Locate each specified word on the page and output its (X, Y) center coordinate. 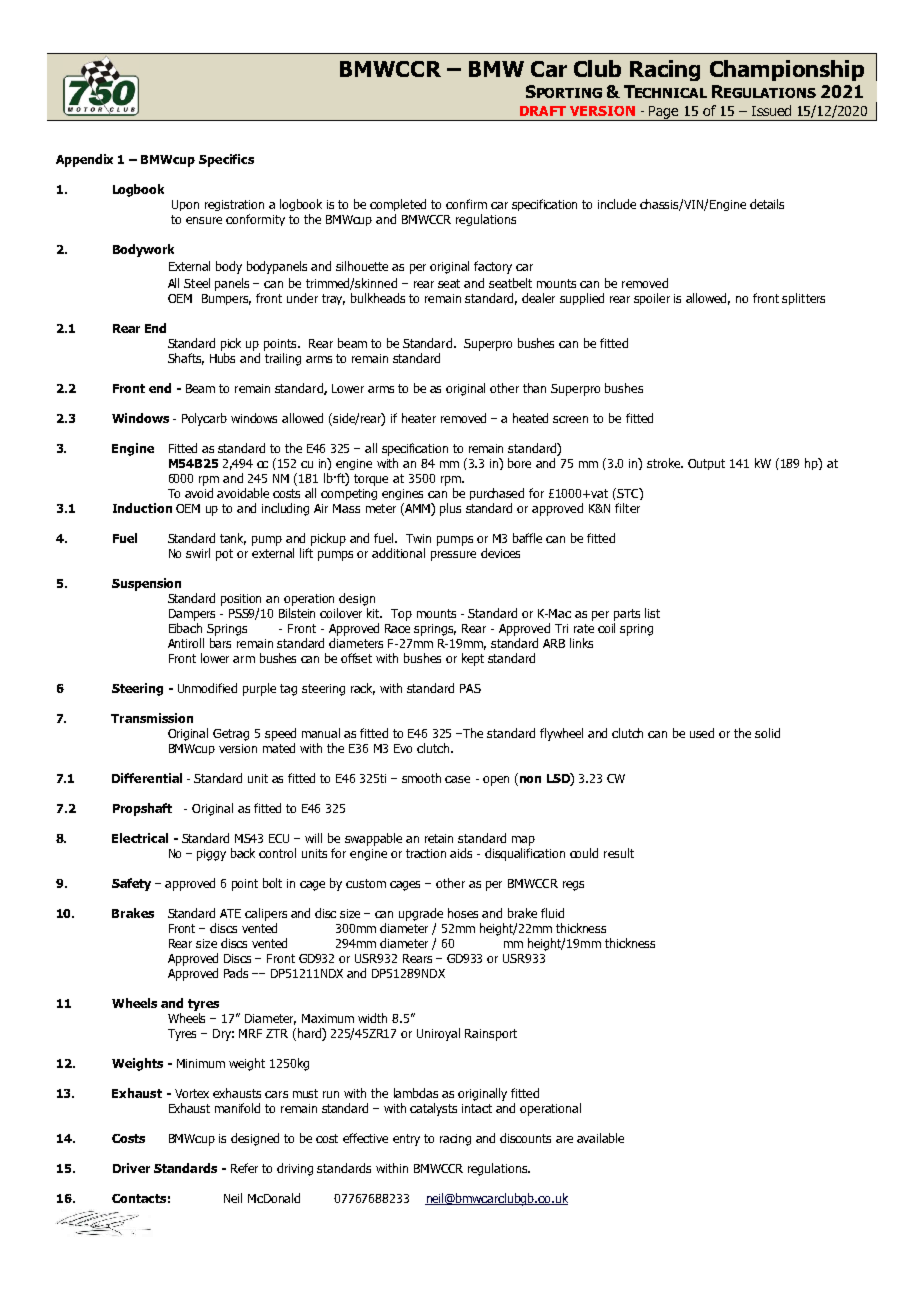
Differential (147, 778)
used (702, 733)
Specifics (226, 160)
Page (664, 113)
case (457, 779)
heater (419, 418)
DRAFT (543, 111)
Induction (142, 508)
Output (706, 464)
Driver (131, 1168)
